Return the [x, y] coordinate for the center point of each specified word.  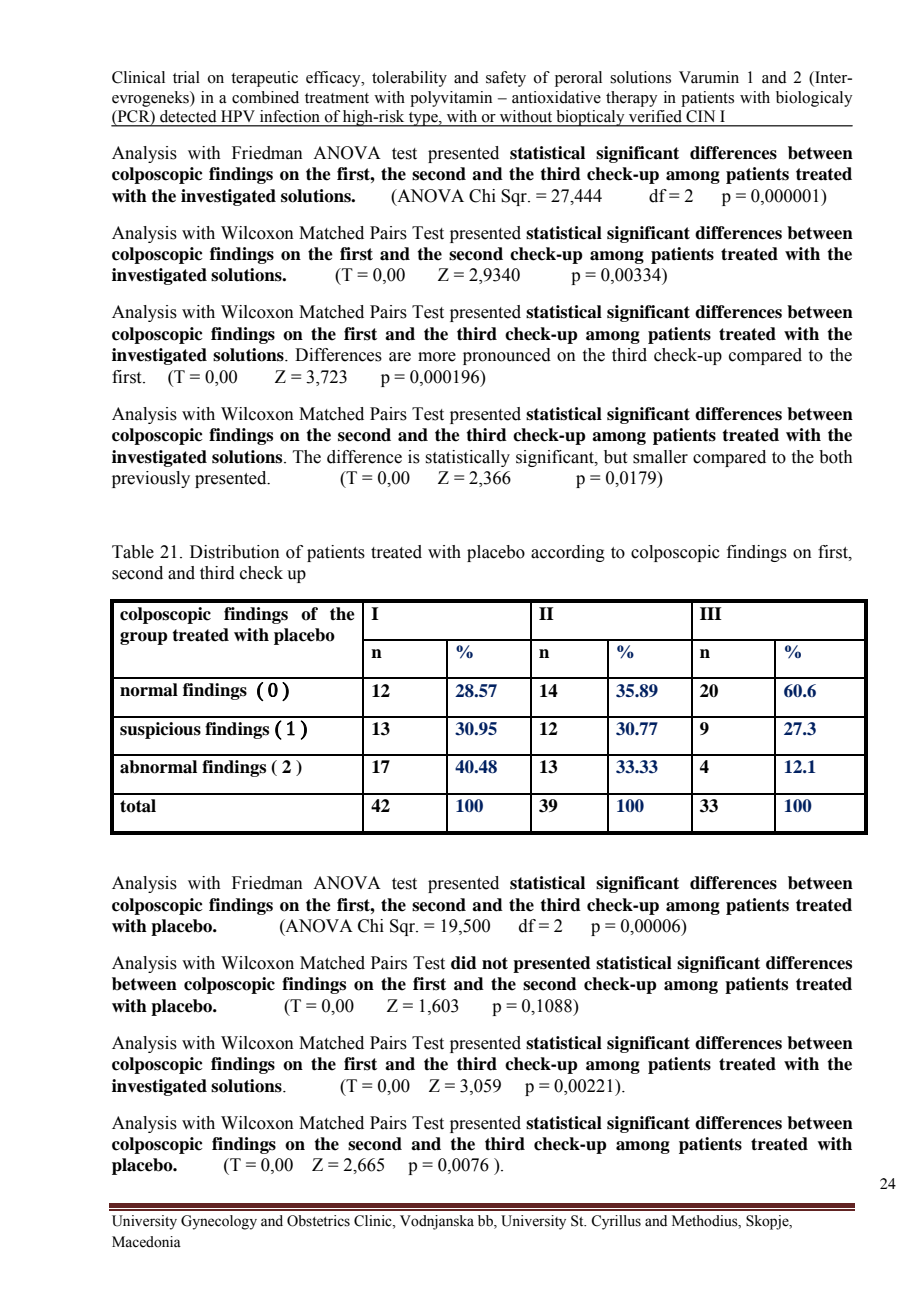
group [144, 638]
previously [151, 479]
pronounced [507, 356]
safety [506, 79]
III [711, 613]
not [495, 963]
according [568, 553]
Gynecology [219, 1222]
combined [265, 97]
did [464, 963]
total [138, 806]
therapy [631, 99]
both [836, 457]
